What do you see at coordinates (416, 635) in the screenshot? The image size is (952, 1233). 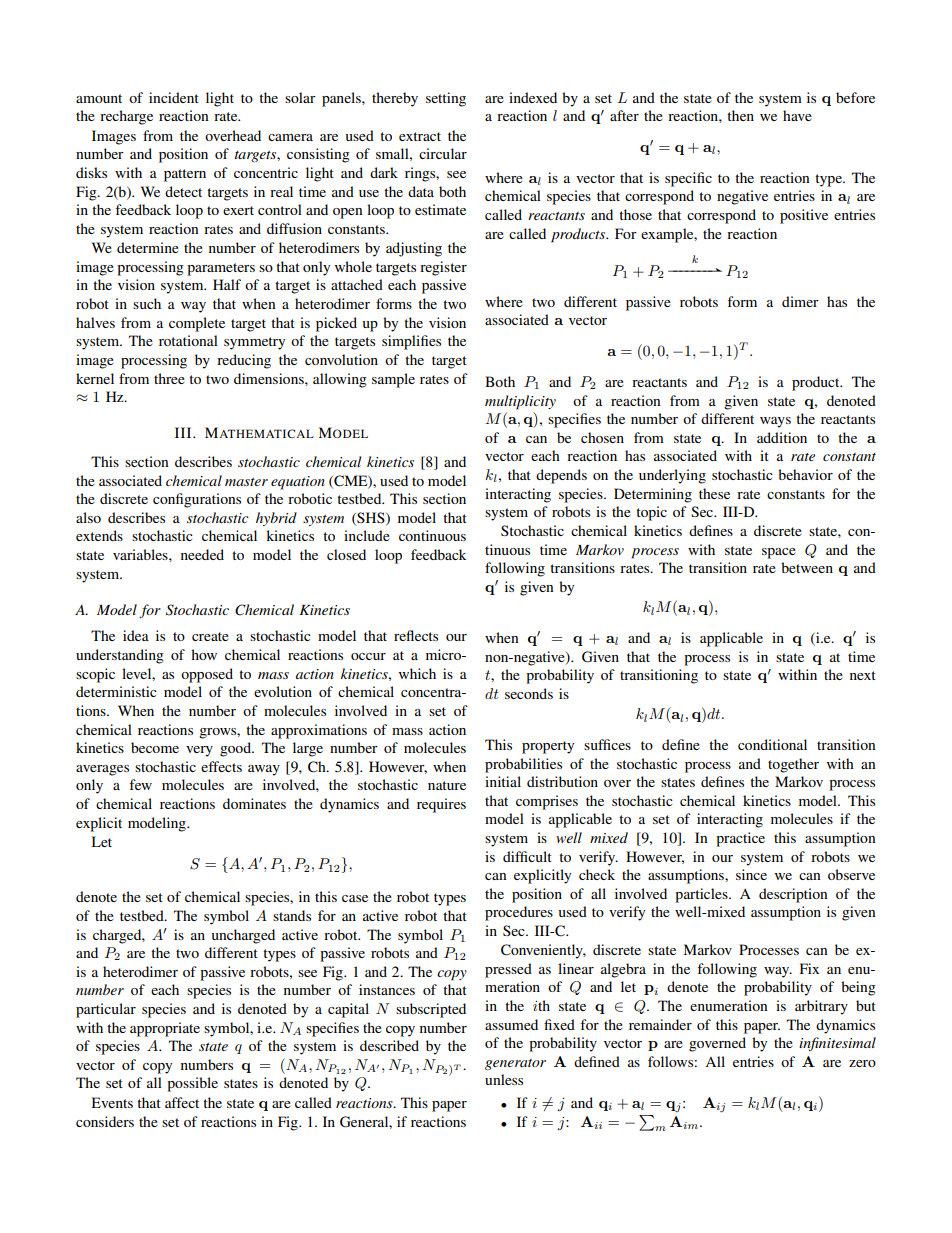 I see `reflects` at bounding box center [416, 635].
